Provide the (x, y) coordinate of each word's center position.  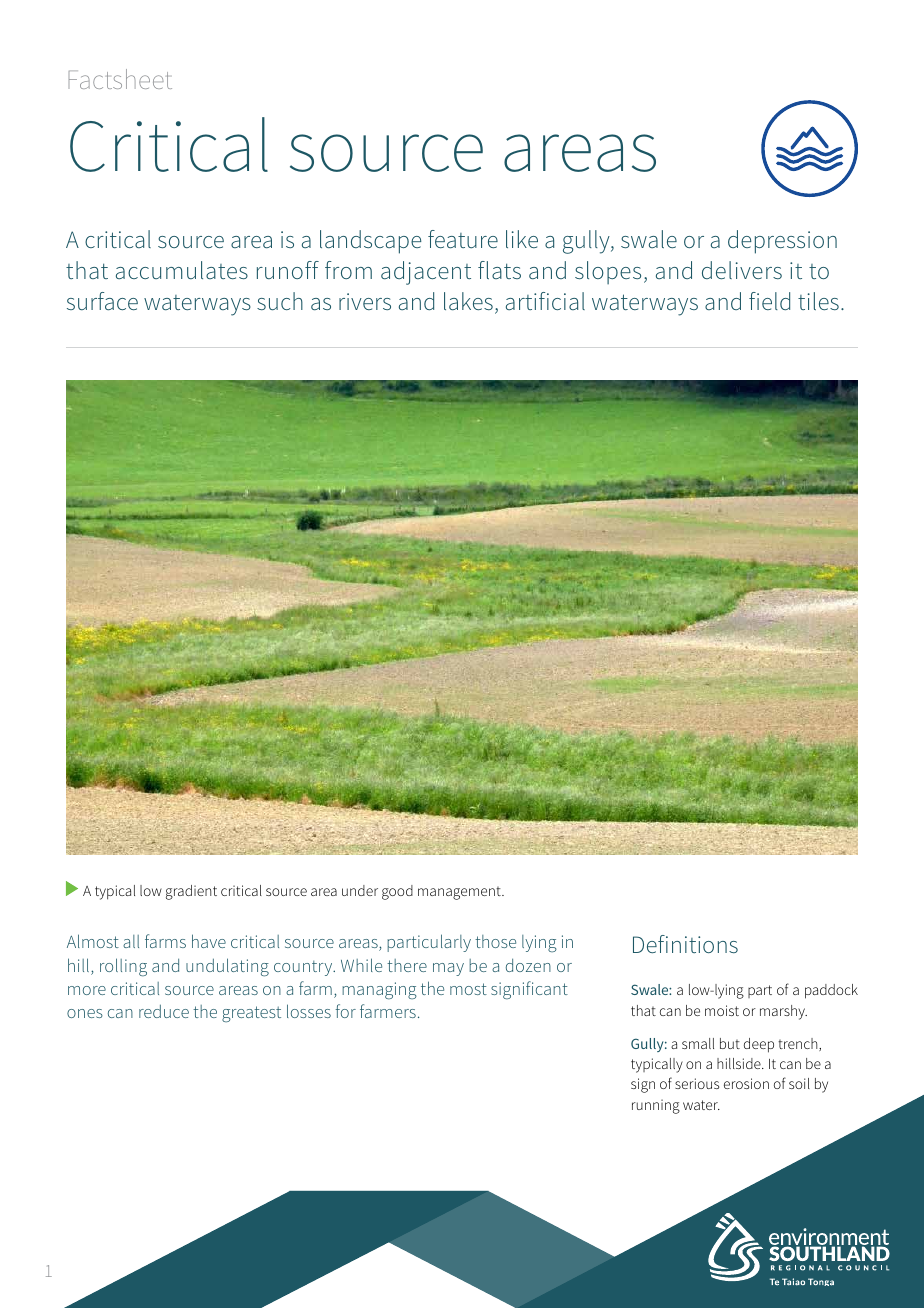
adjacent (426, 273)
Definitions (685, 944)
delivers (742, 270)
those (495, 941)
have (209, 941)
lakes (468, 301)
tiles (818, 301)
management (460, 893)
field (769, 301)
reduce (164, 1011)
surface (102, 301)
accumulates (182, 270)
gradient (191, 892)
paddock (831, 991)
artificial (545, 301)
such (280, 301)
